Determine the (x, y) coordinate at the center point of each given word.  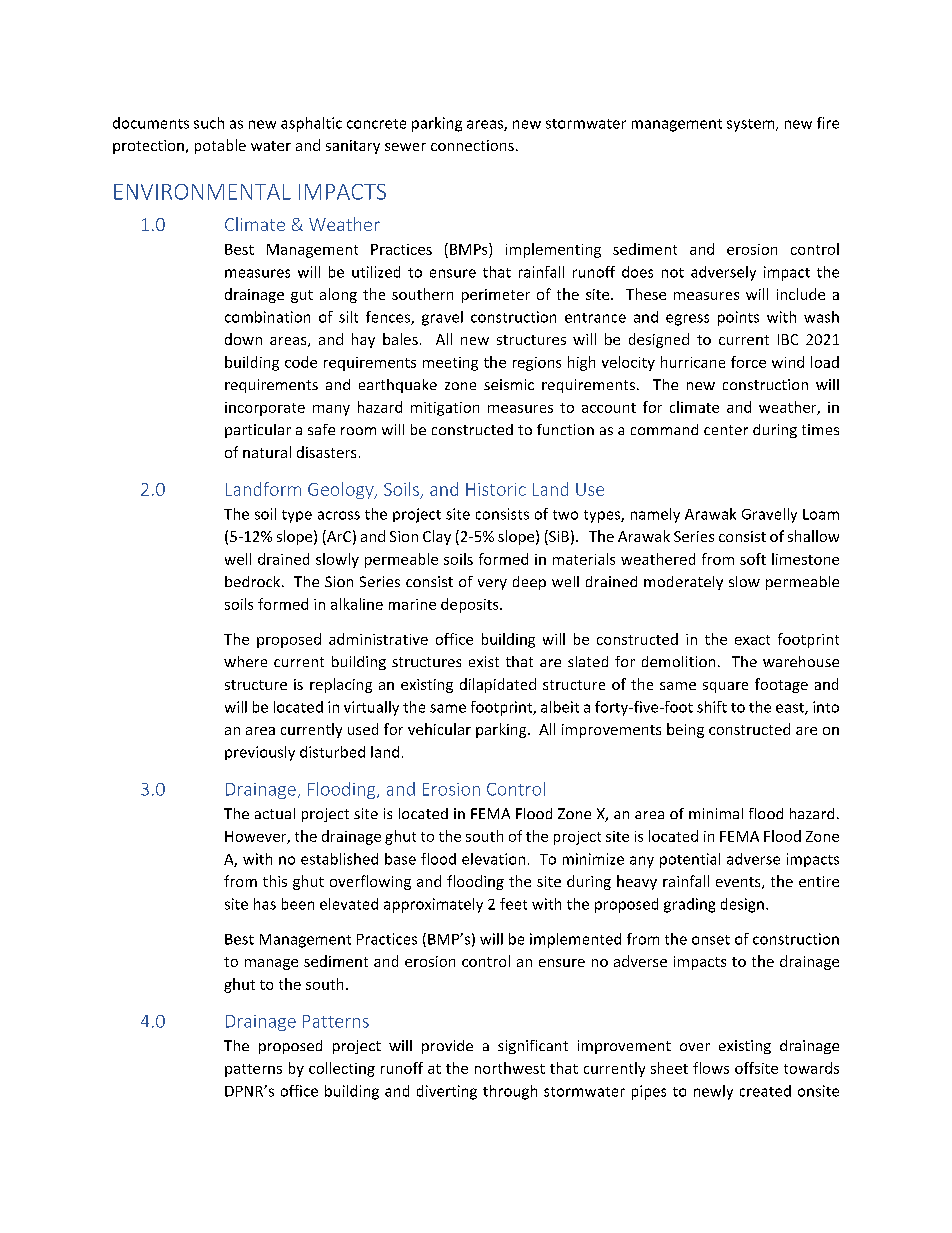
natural (267, 452)
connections (472, 145)
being (685, 730)
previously (260, 753)
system (752, 125)
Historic (496, 489)
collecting (342, 1069)
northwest (510, 1068)
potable (220, 146)
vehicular (439, 729)
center (726, 430)
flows (711, 1068)
